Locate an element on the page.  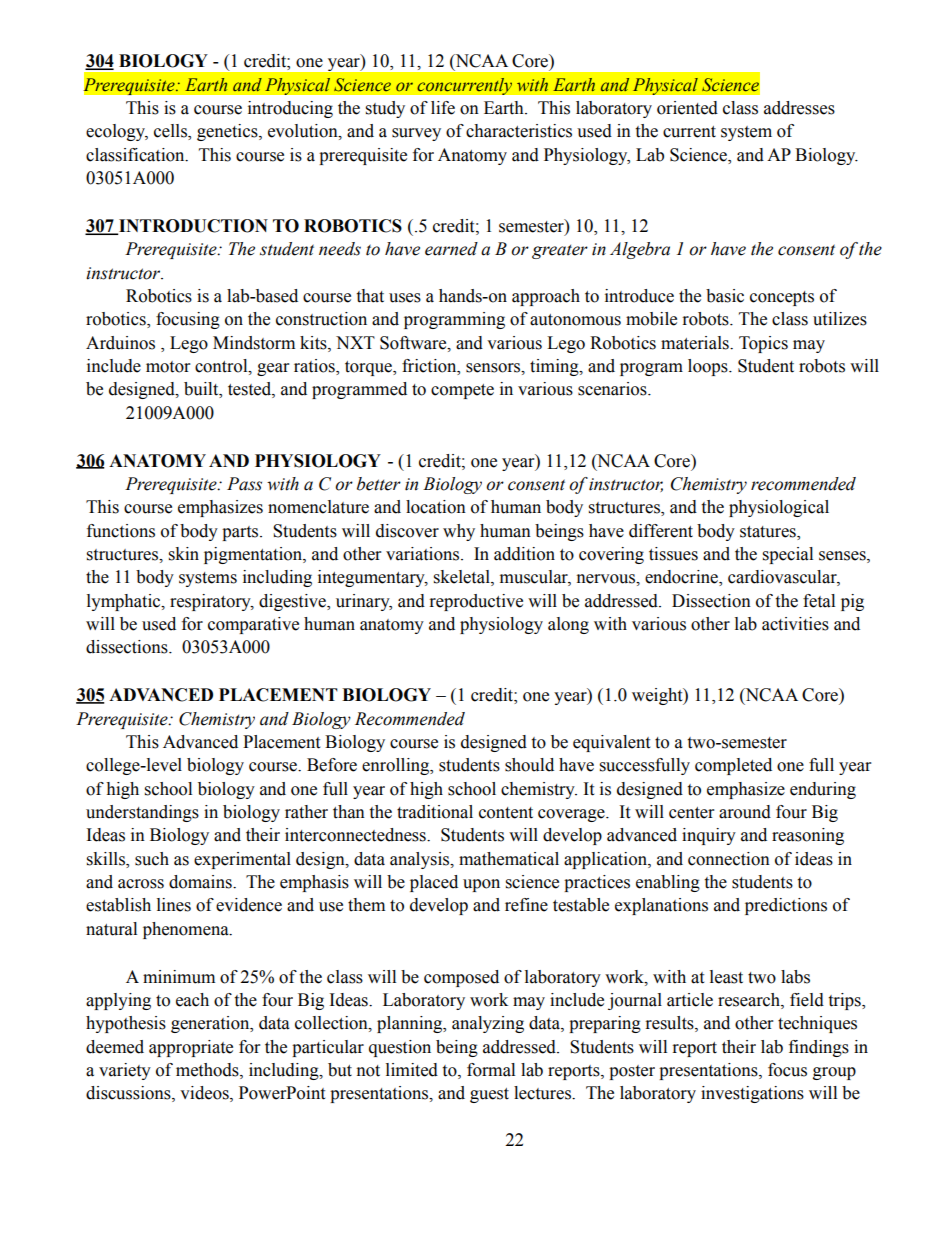
investigations is located at coordinates (752, 1094).
